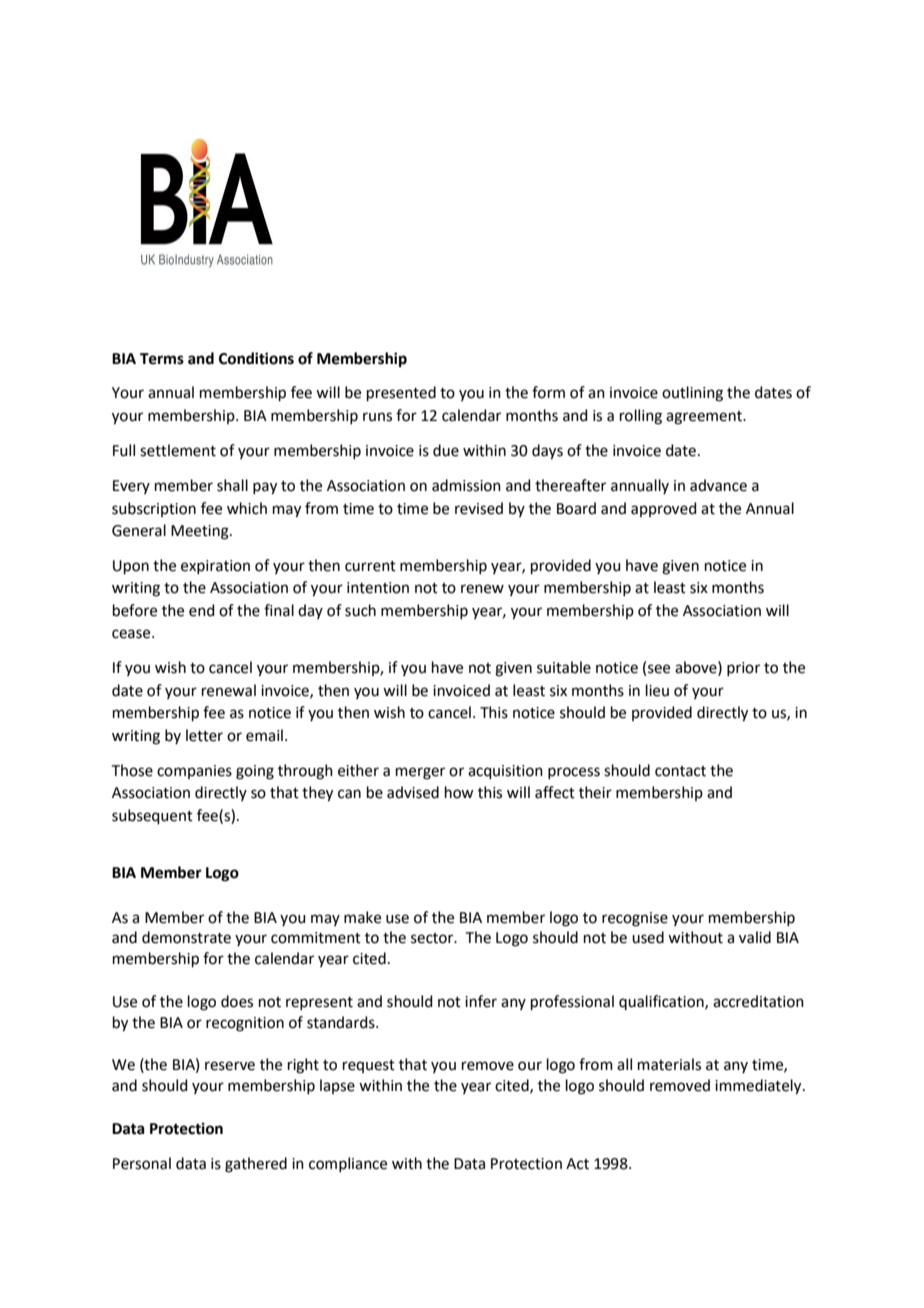 This screenshot has width=924, height=1308. What do you see at coordinates (401, 393) in the screenshot?
I see `presented` at bounding box center [401, 393].
